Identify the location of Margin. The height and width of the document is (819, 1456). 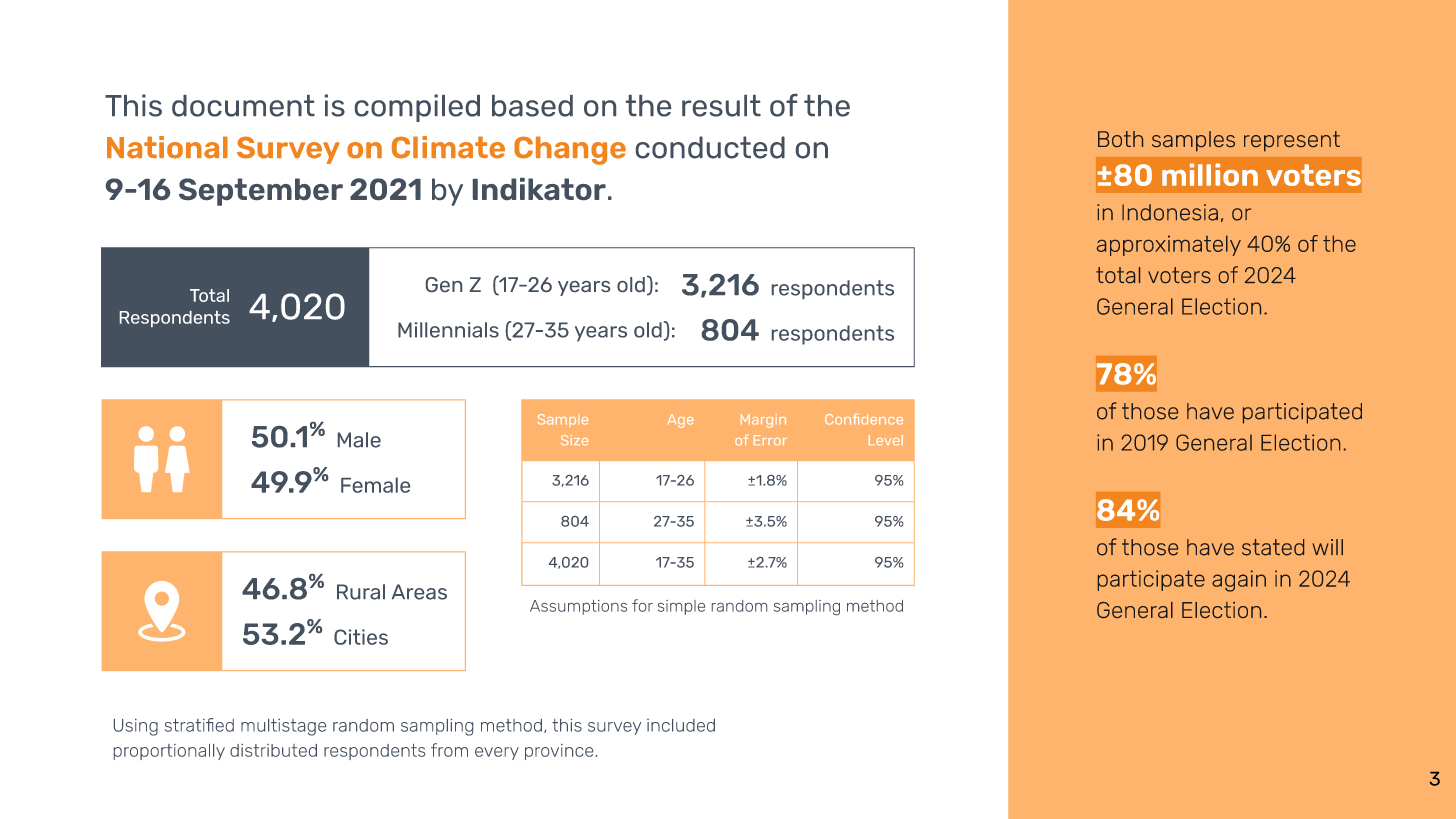
(763, 421).
